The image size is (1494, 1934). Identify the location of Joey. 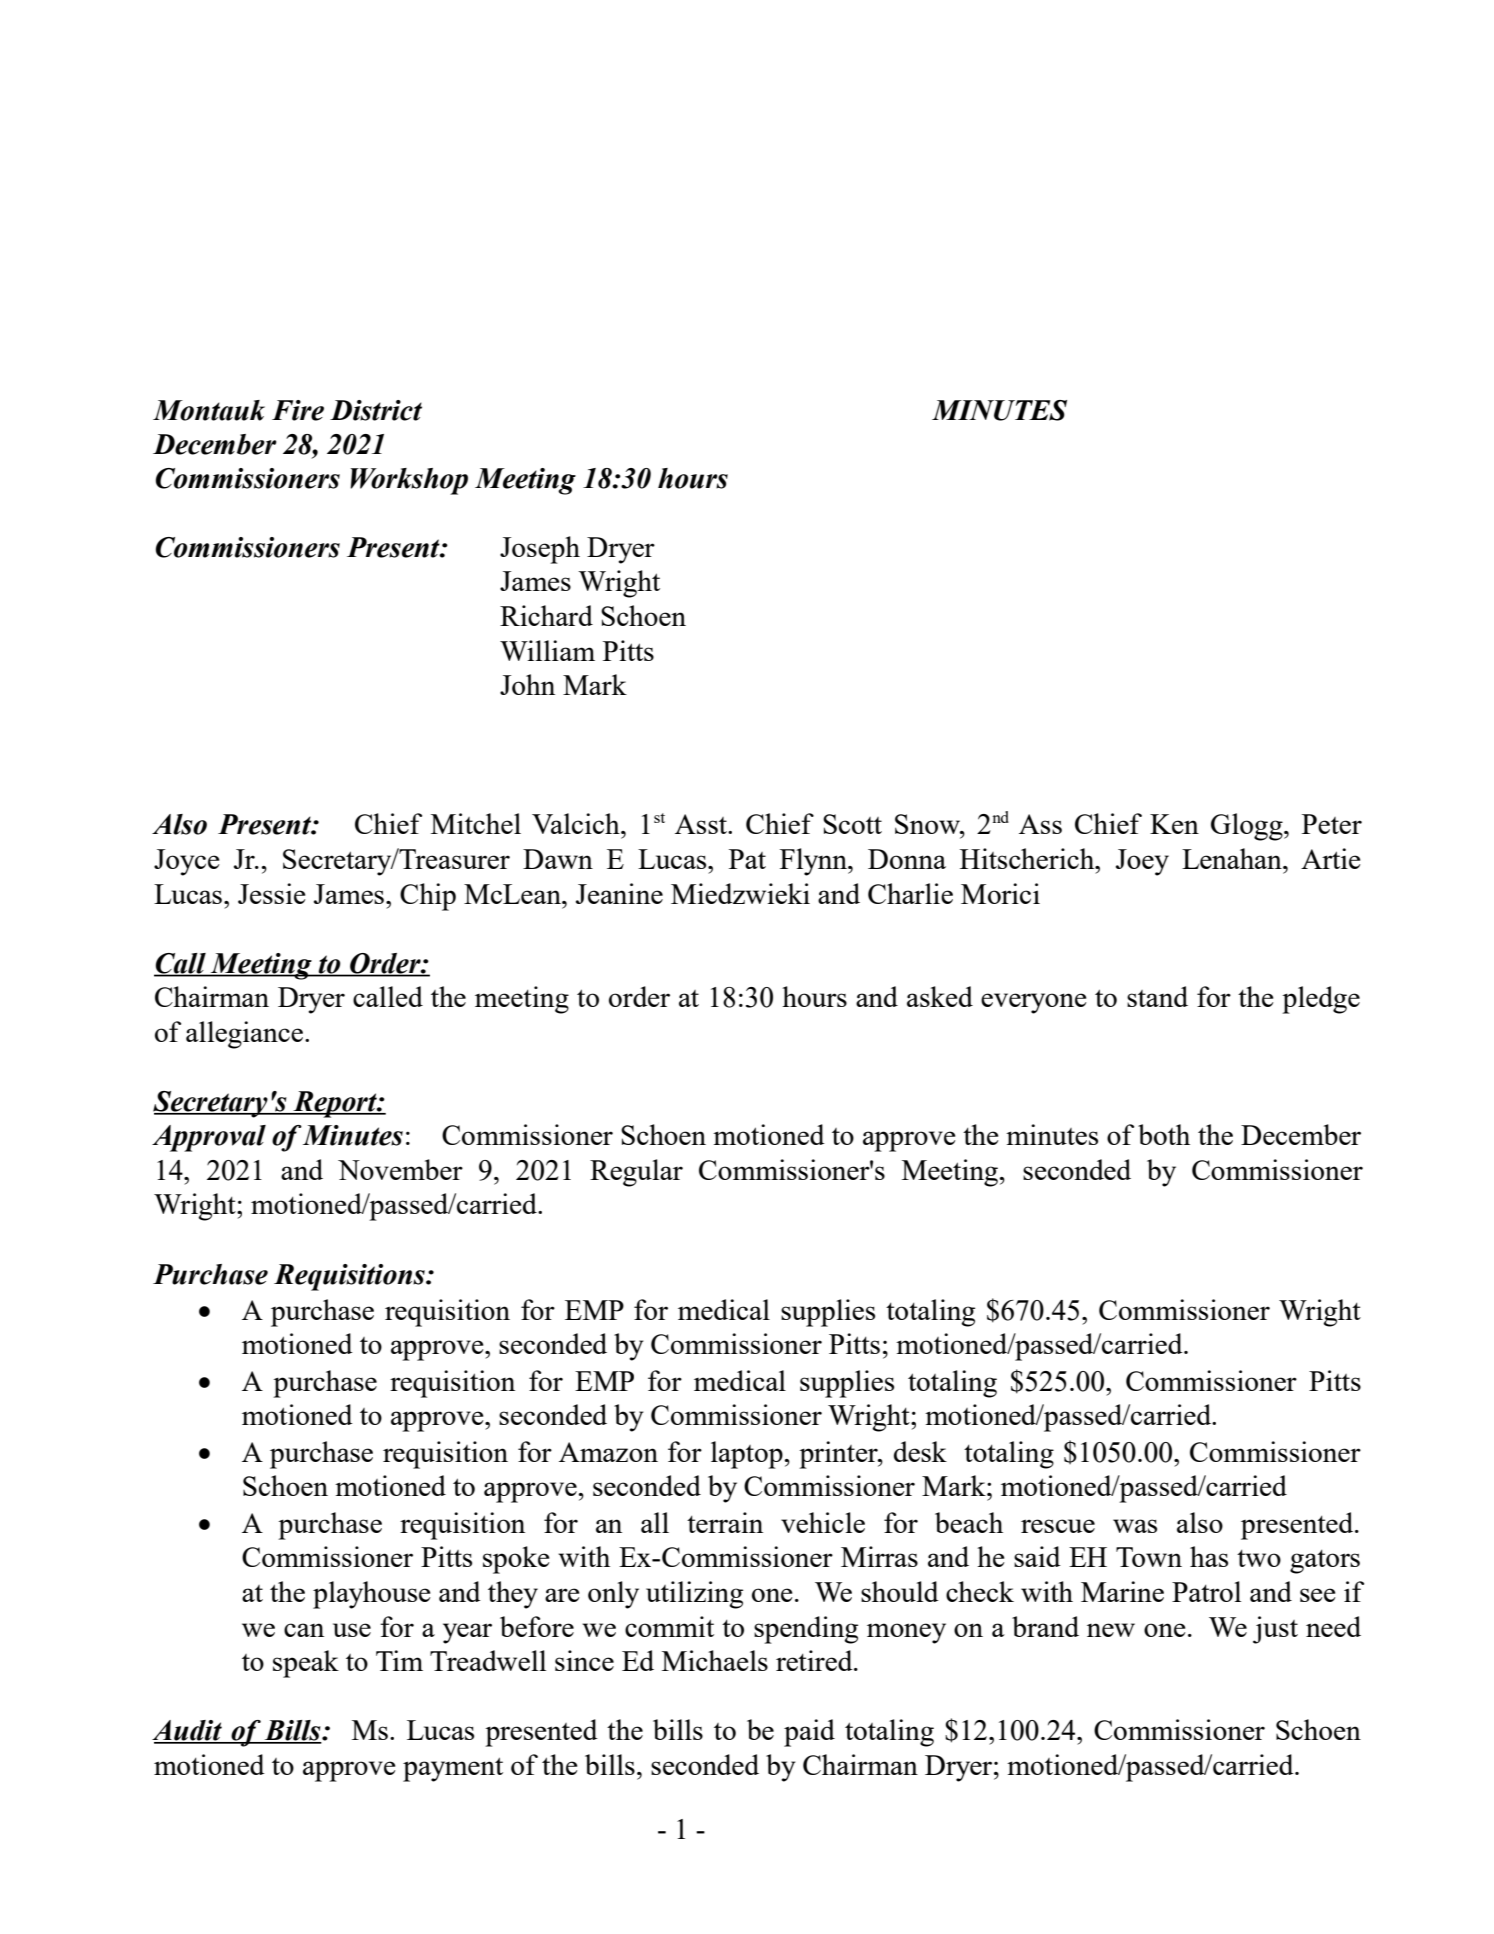
(1142, 862).
